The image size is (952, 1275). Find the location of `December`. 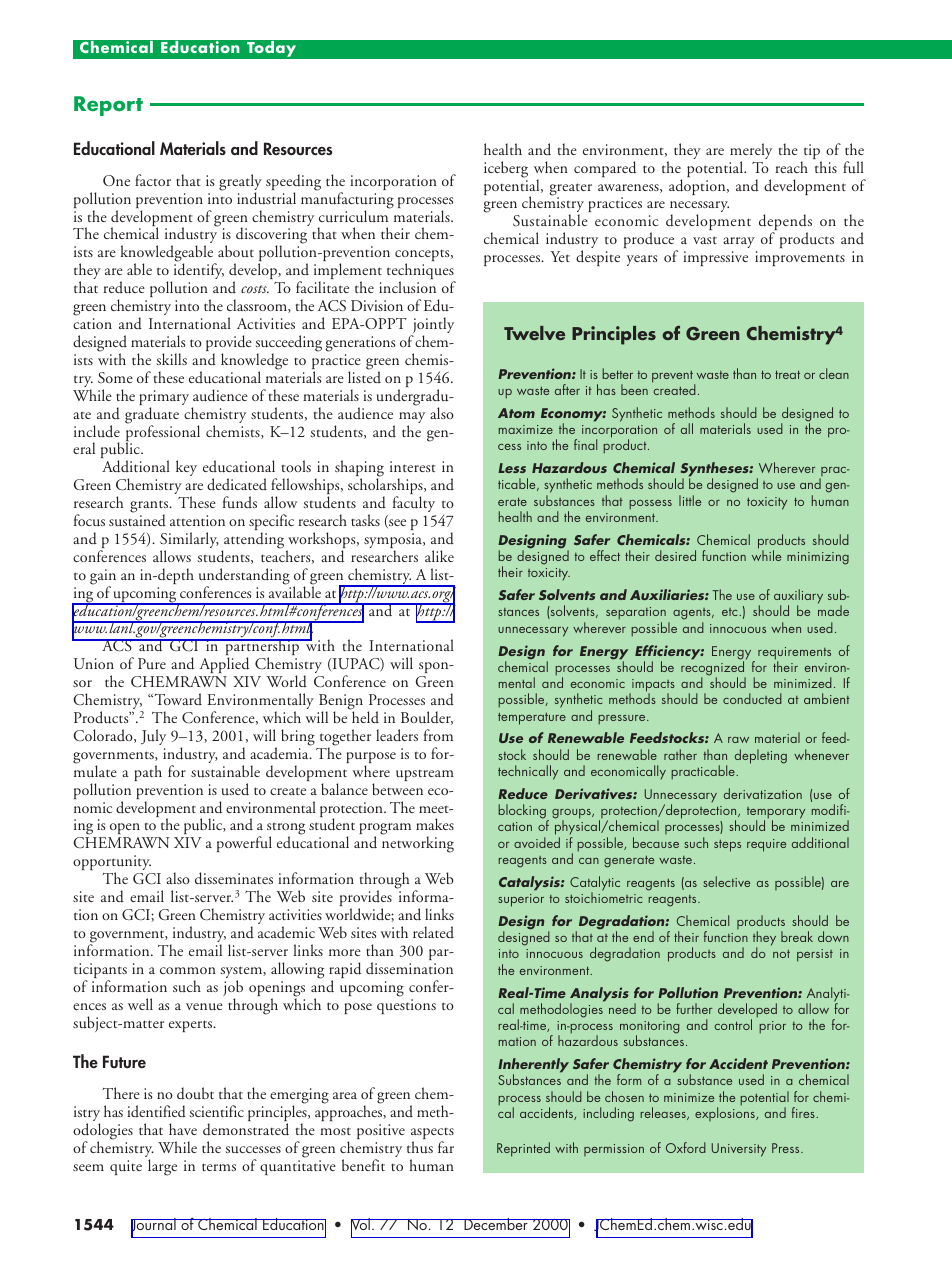

December is located at coordinates (496, 1224).
